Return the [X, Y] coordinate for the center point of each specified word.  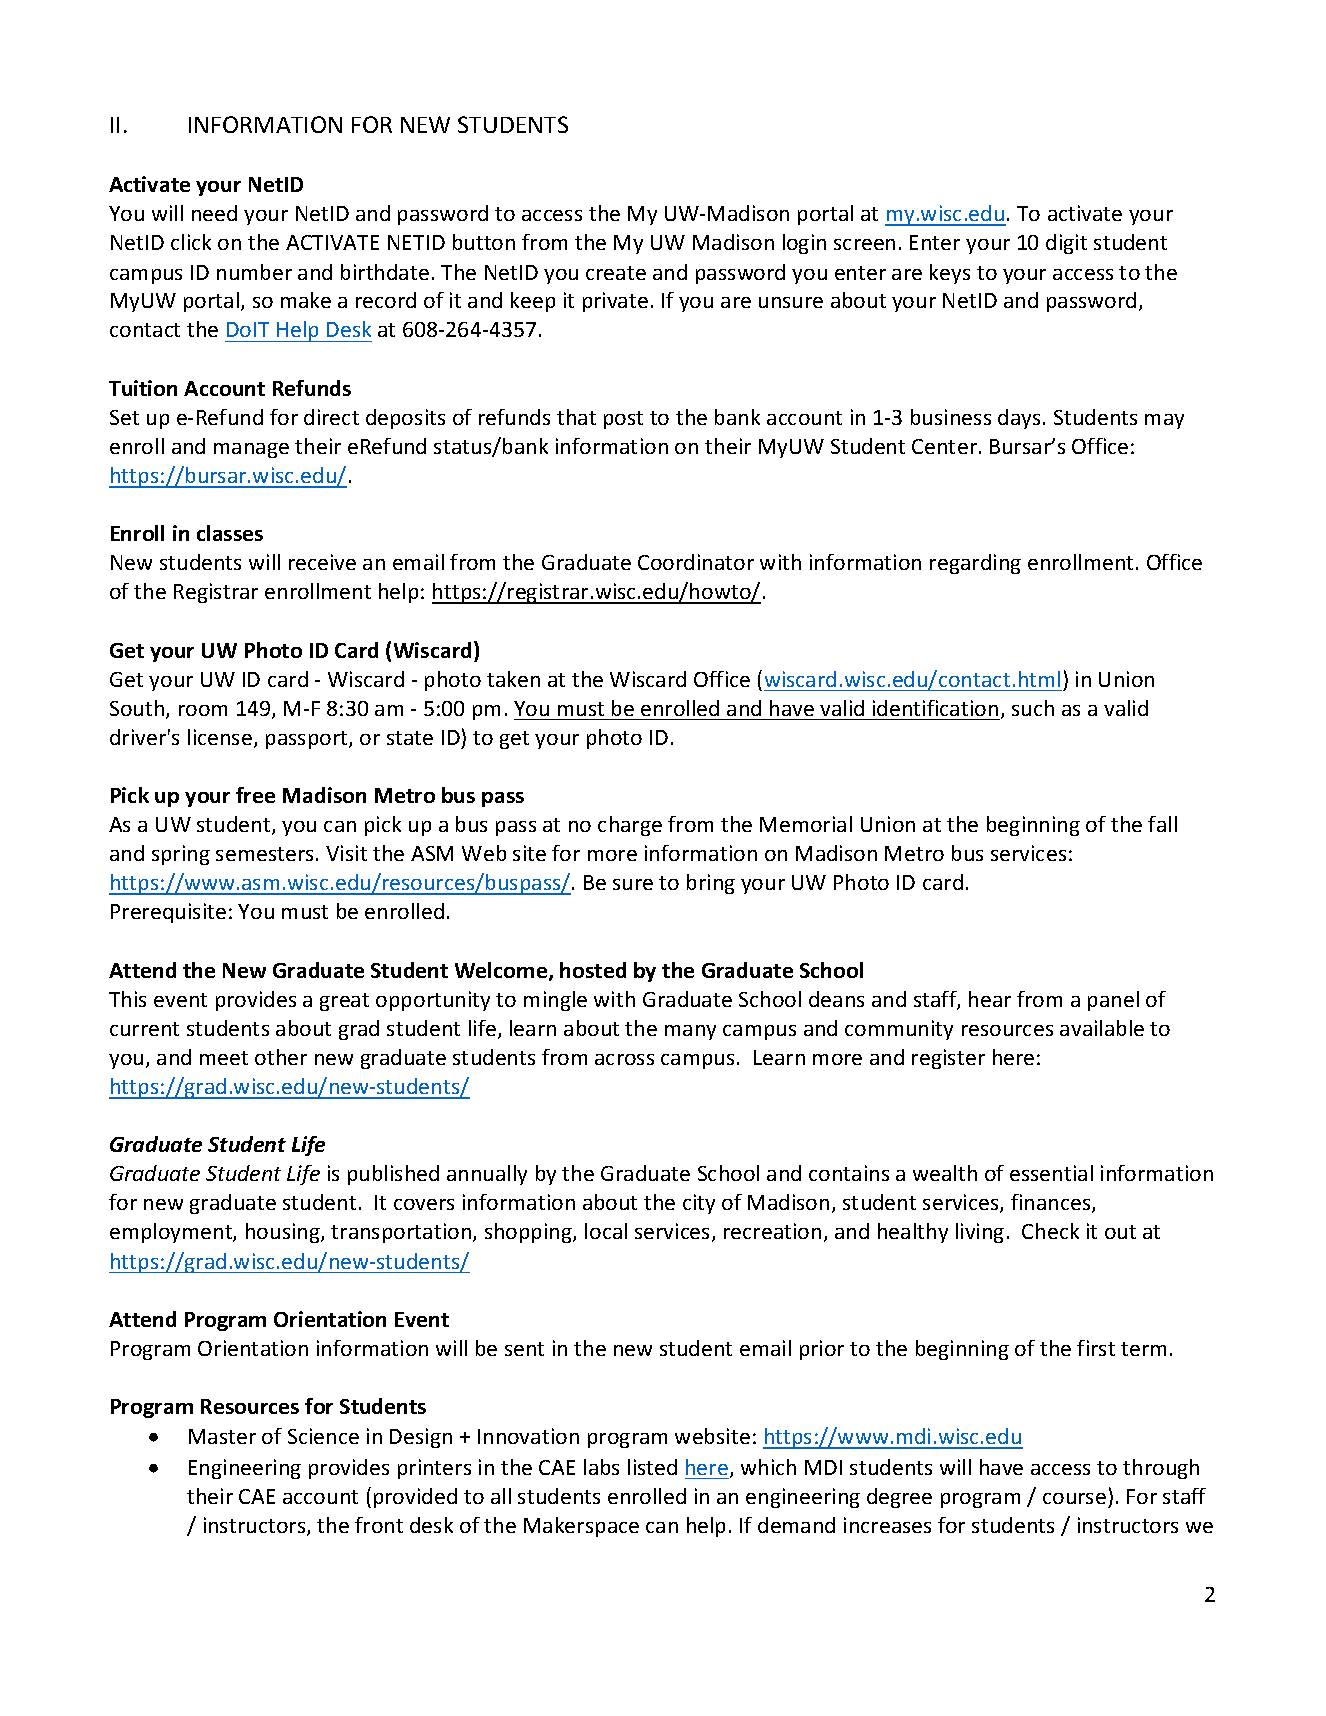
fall [1162, 824]
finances [1052, 1203]
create [616, 273]
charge [630, 826]
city [699, 1204]
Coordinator [696, 562]
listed [652, 1467]
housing [284, 1233]
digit [1066, 244]
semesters [264, 854]
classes [230, 533]
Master [222, 1436]
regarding [975, 564]
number [254, 272]
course [1074, 1498]
